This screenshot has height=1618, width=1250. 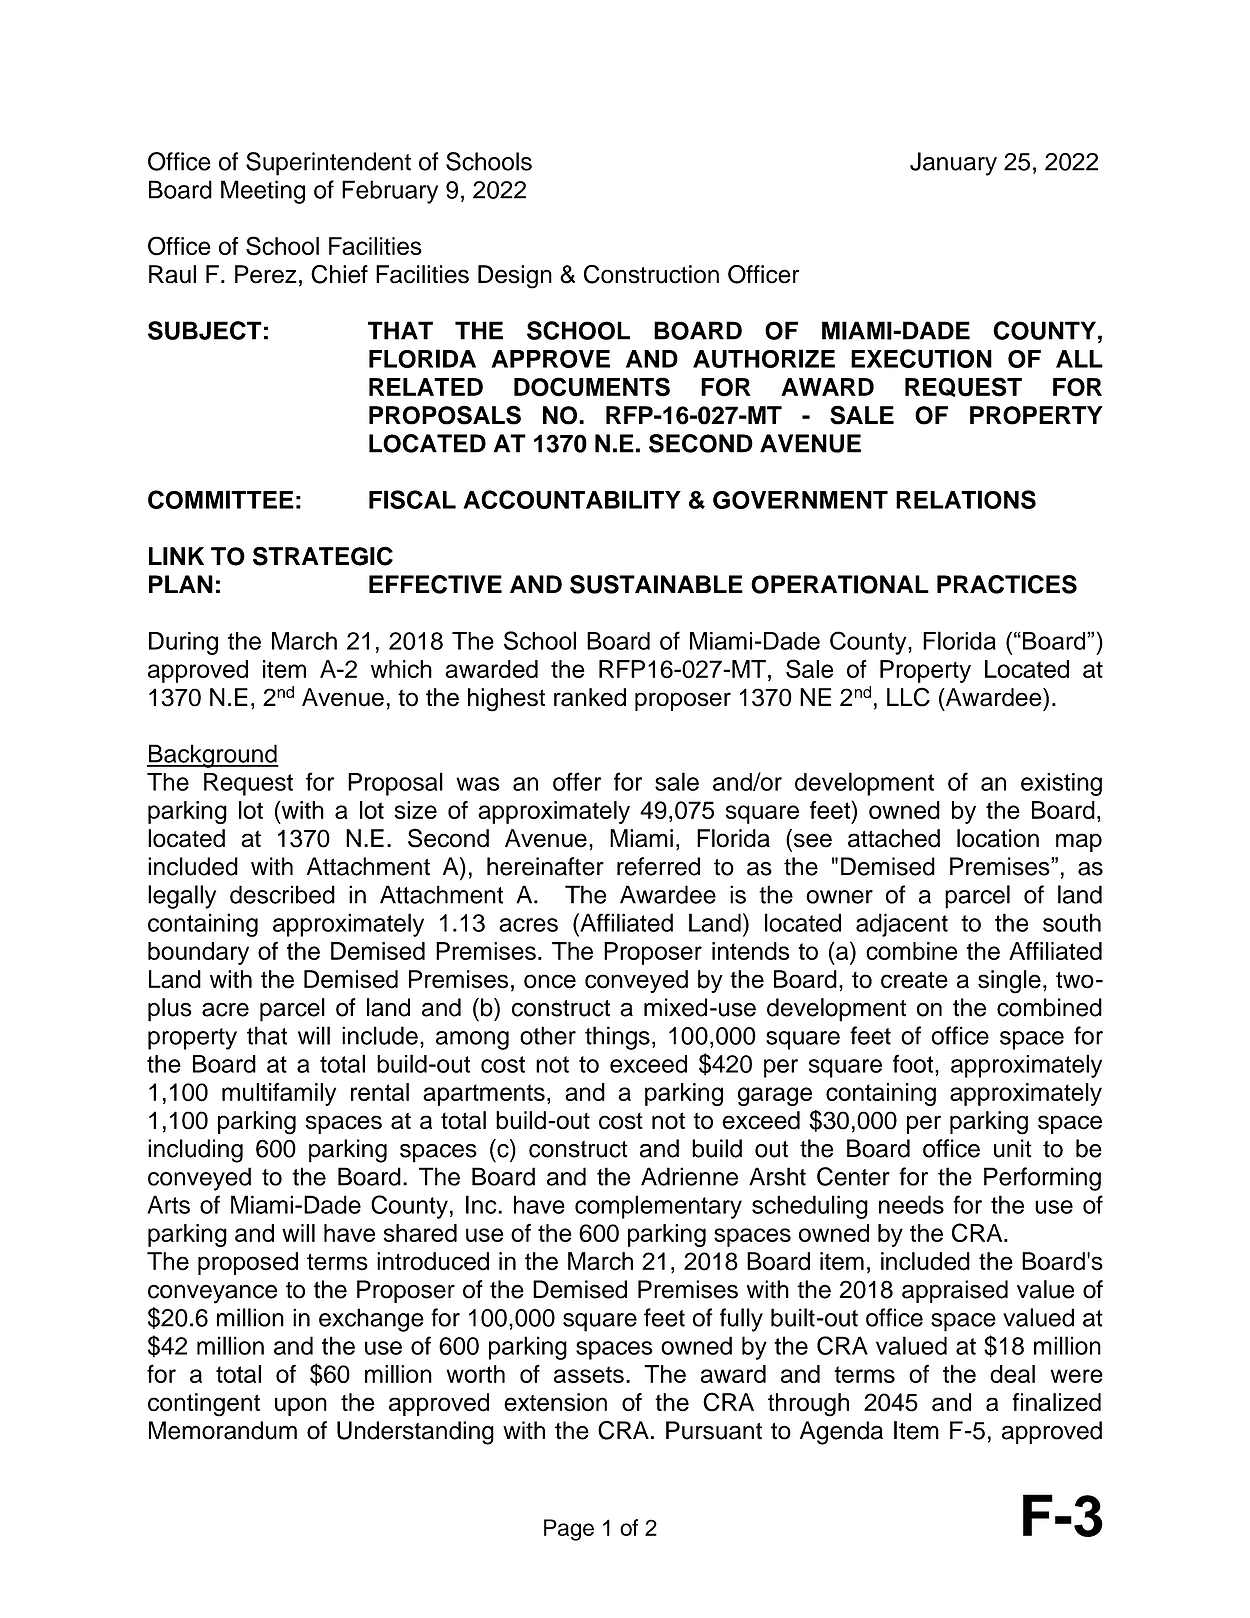 I want to click on described, so click(x=282, y=894).
